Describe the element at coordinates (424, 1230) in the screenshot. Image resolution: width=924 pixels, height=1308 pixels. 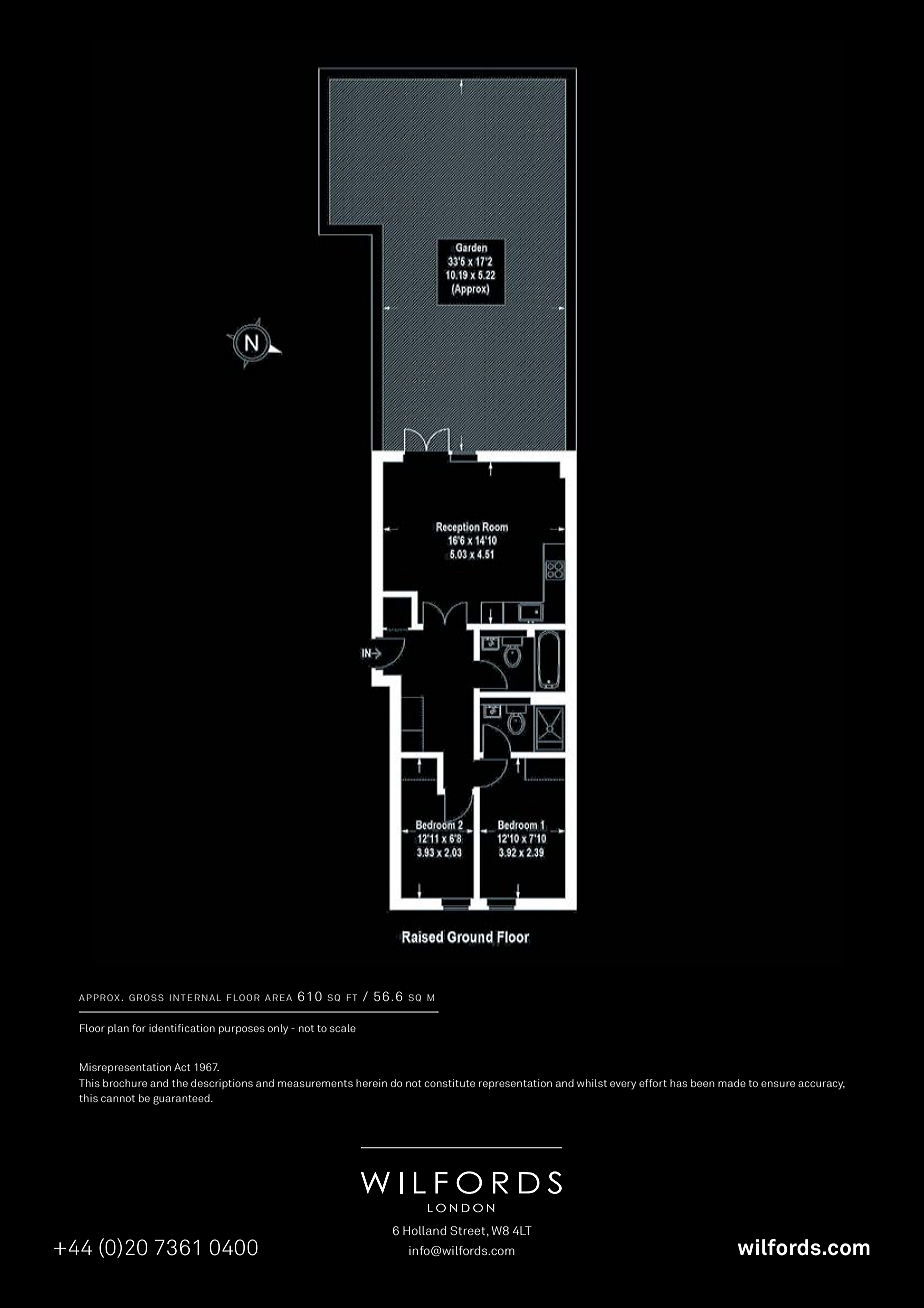
I see `Holland` at that location.
